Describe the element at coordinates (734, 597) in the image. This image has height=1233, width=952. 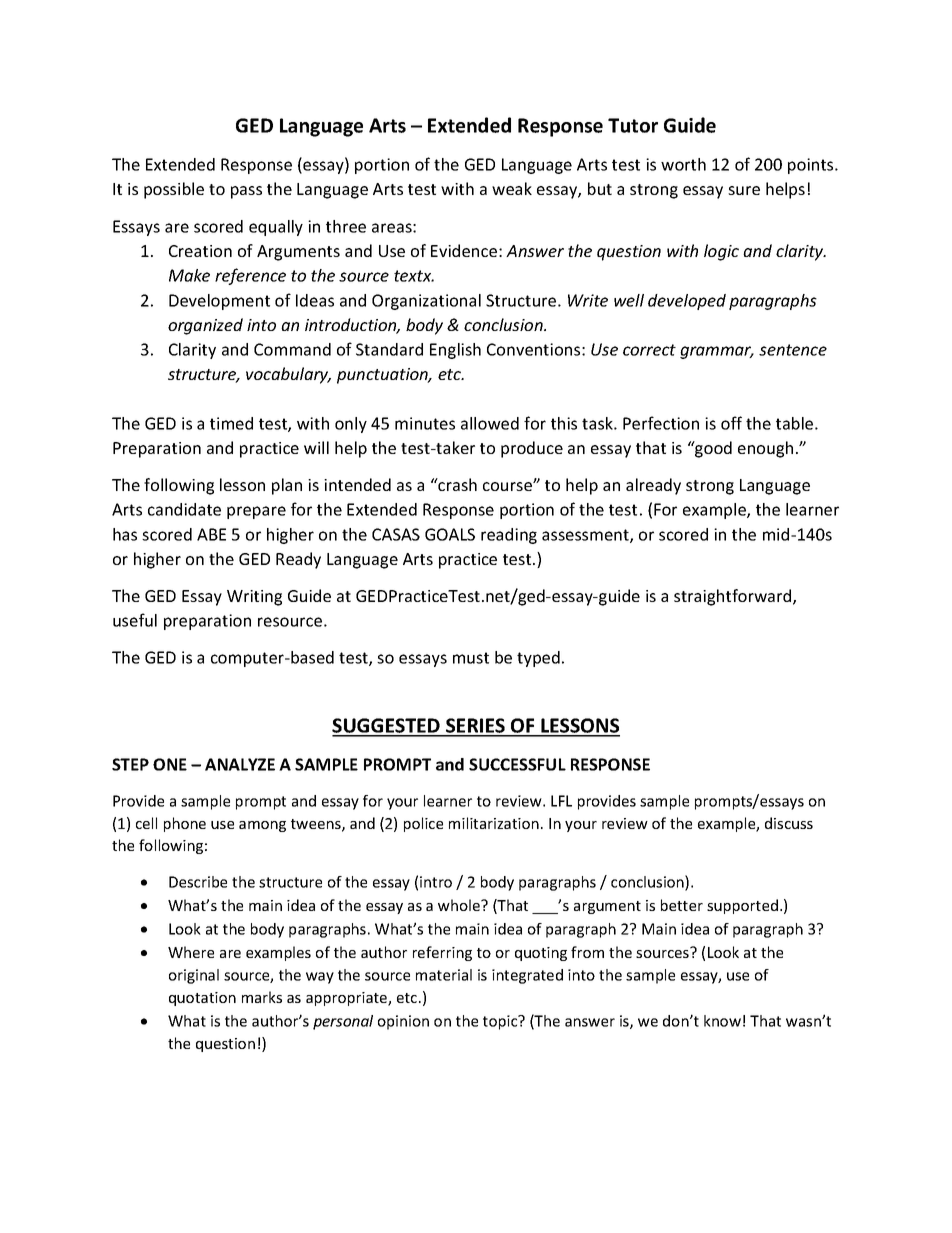
I see `straightforward` at that location.
